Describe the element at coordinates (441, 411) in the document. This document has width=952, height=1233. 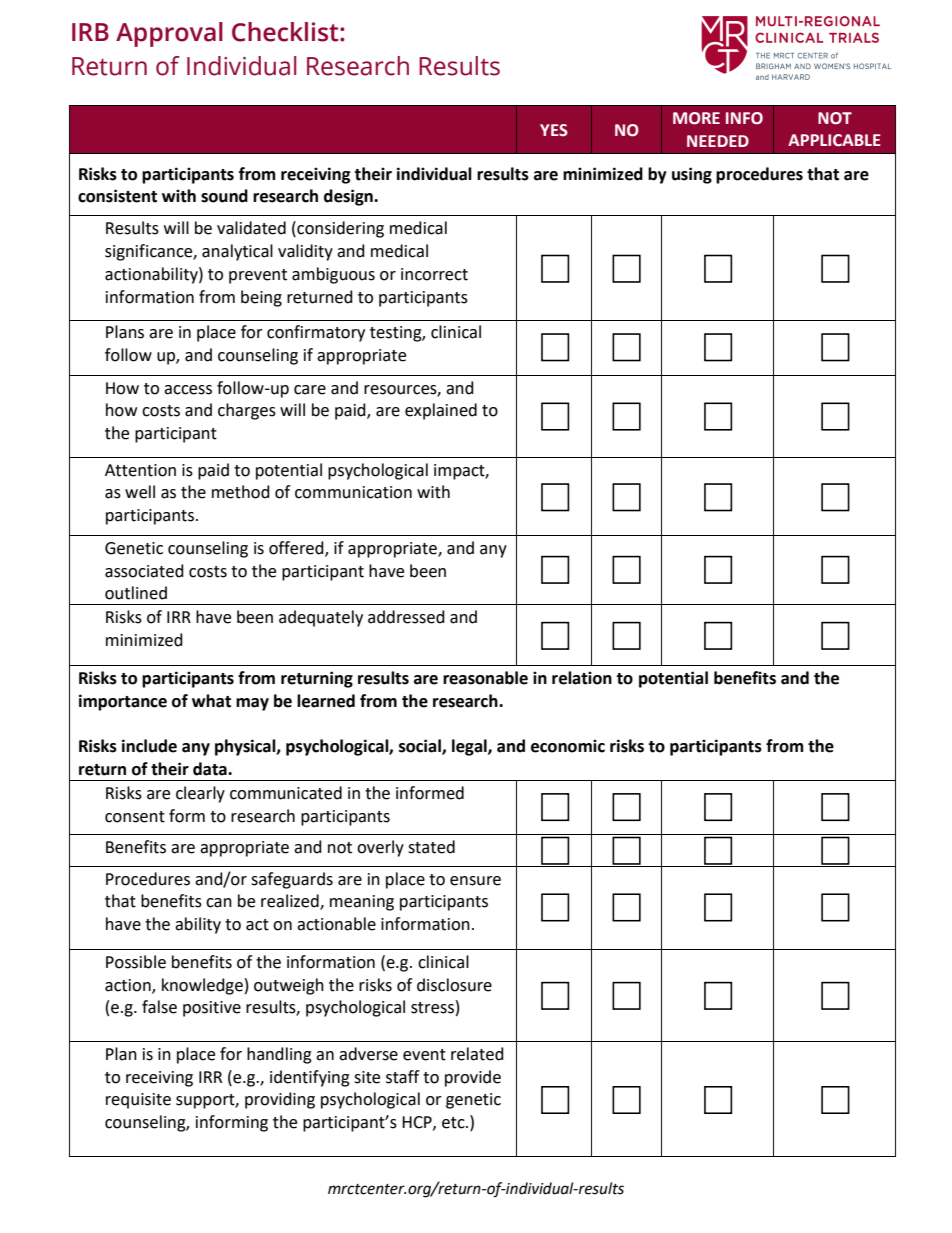
I see `explained` at that location.
